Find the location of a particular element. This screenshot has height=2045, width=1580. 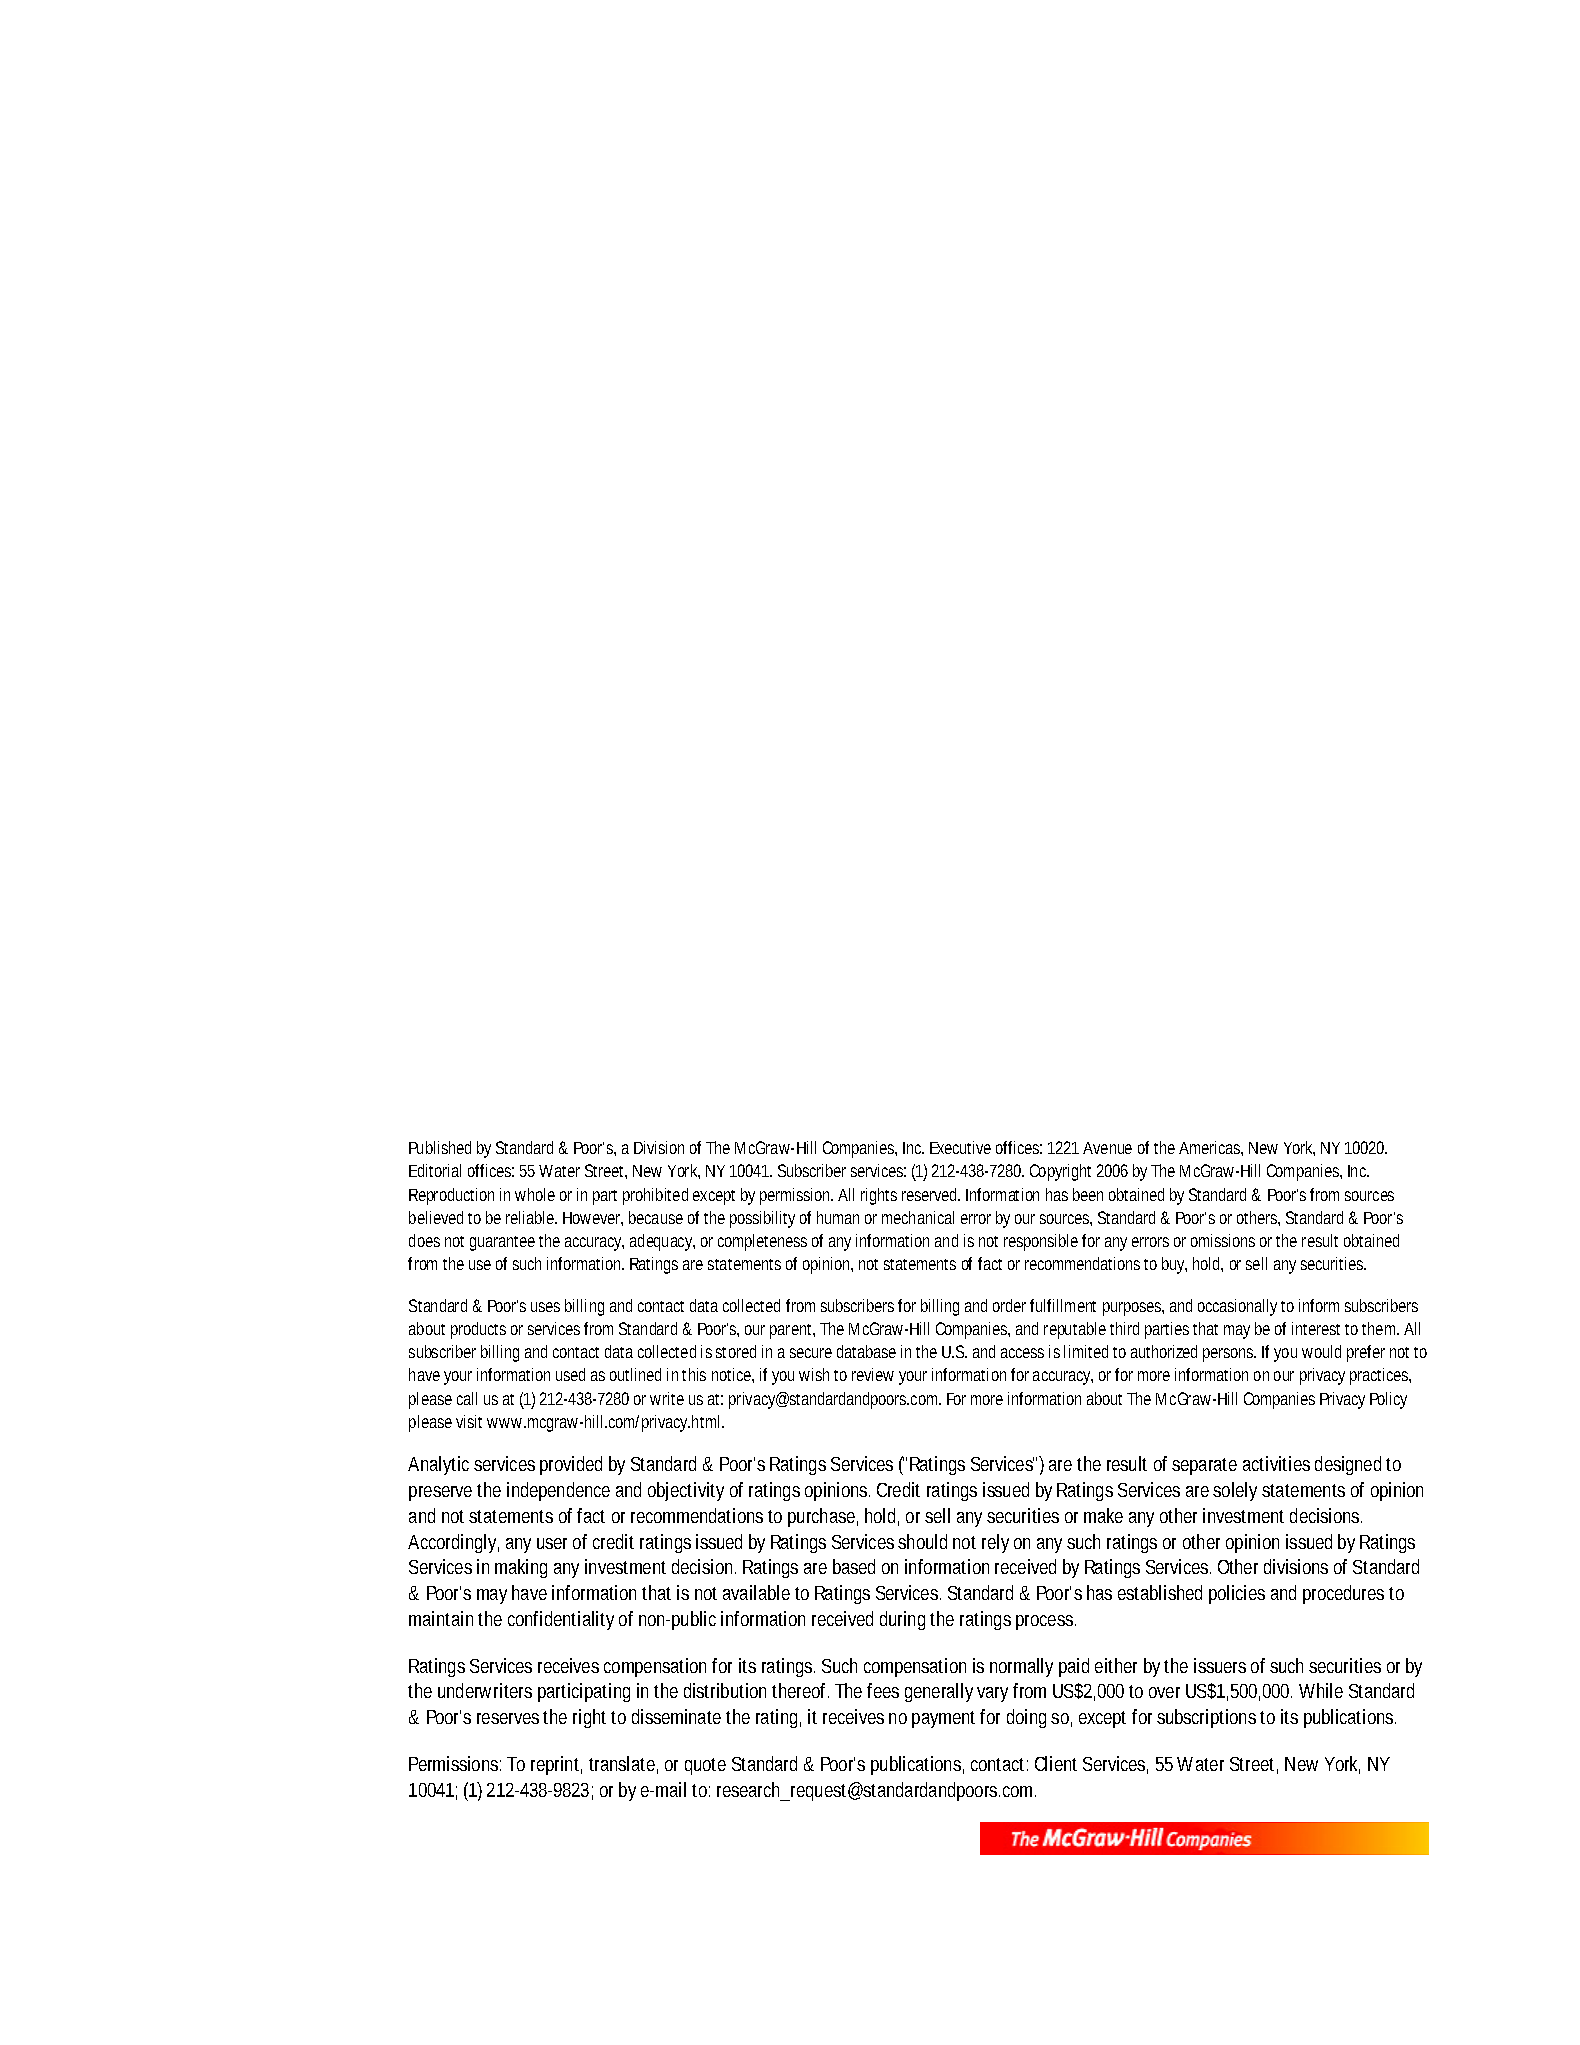

payment is located at coordinates (943, 1719).
